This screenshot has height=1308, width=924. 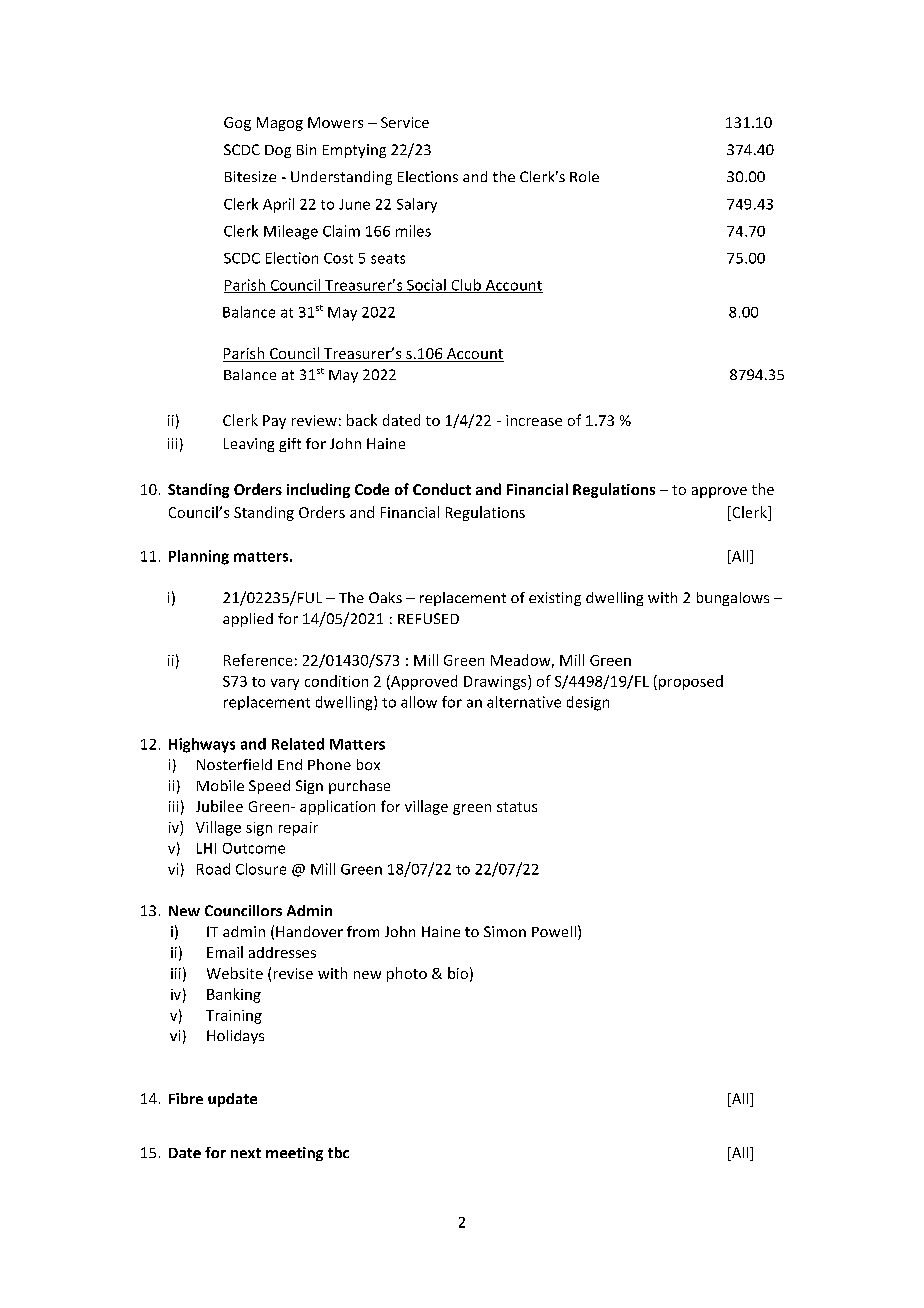 What do you see at coordinates (691, 682) in the screenshot?
I see `proposed` at bounding box center [691, 682].
